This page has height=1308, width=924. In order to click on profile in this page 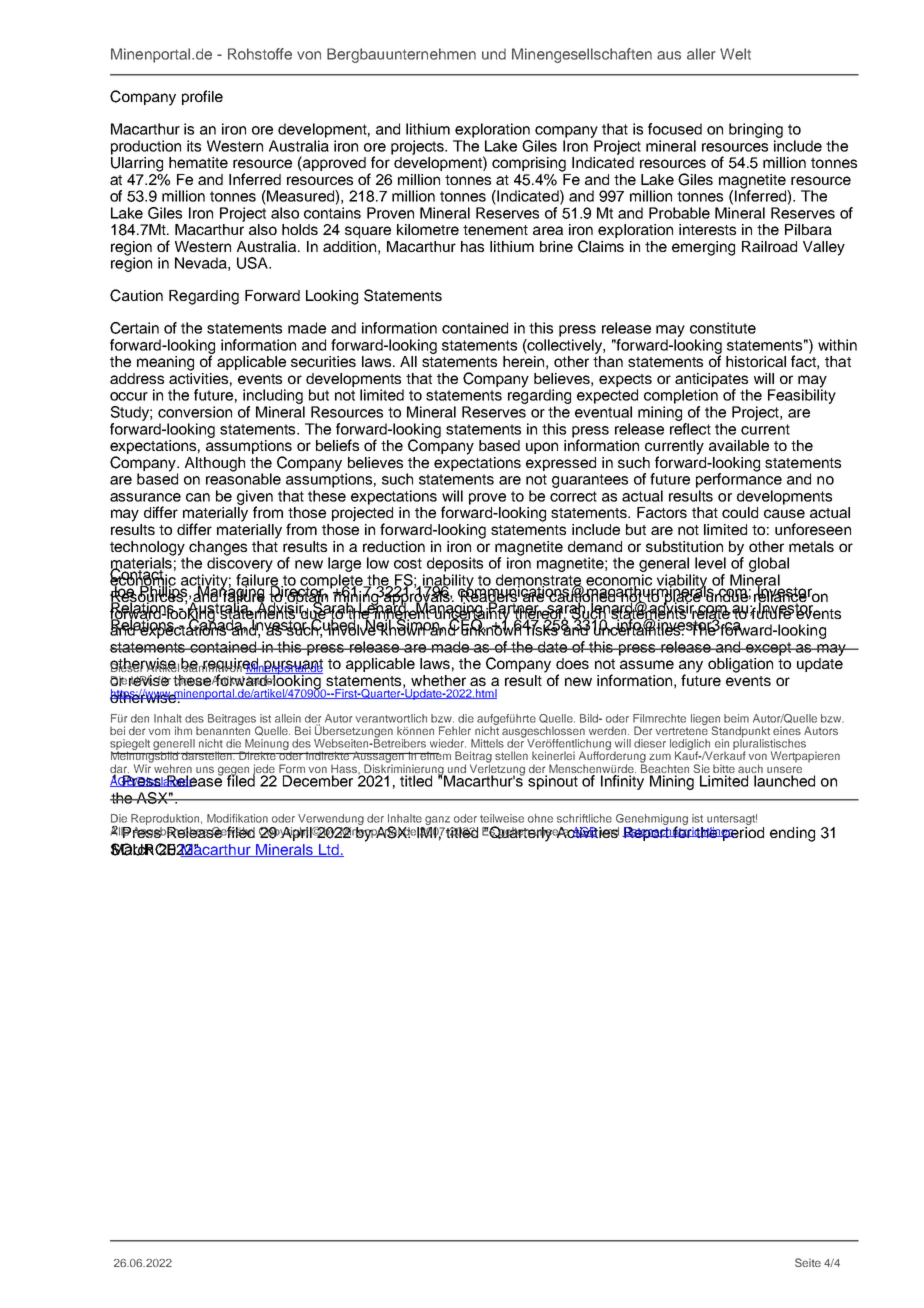, I will do `click(202, 97)`.
